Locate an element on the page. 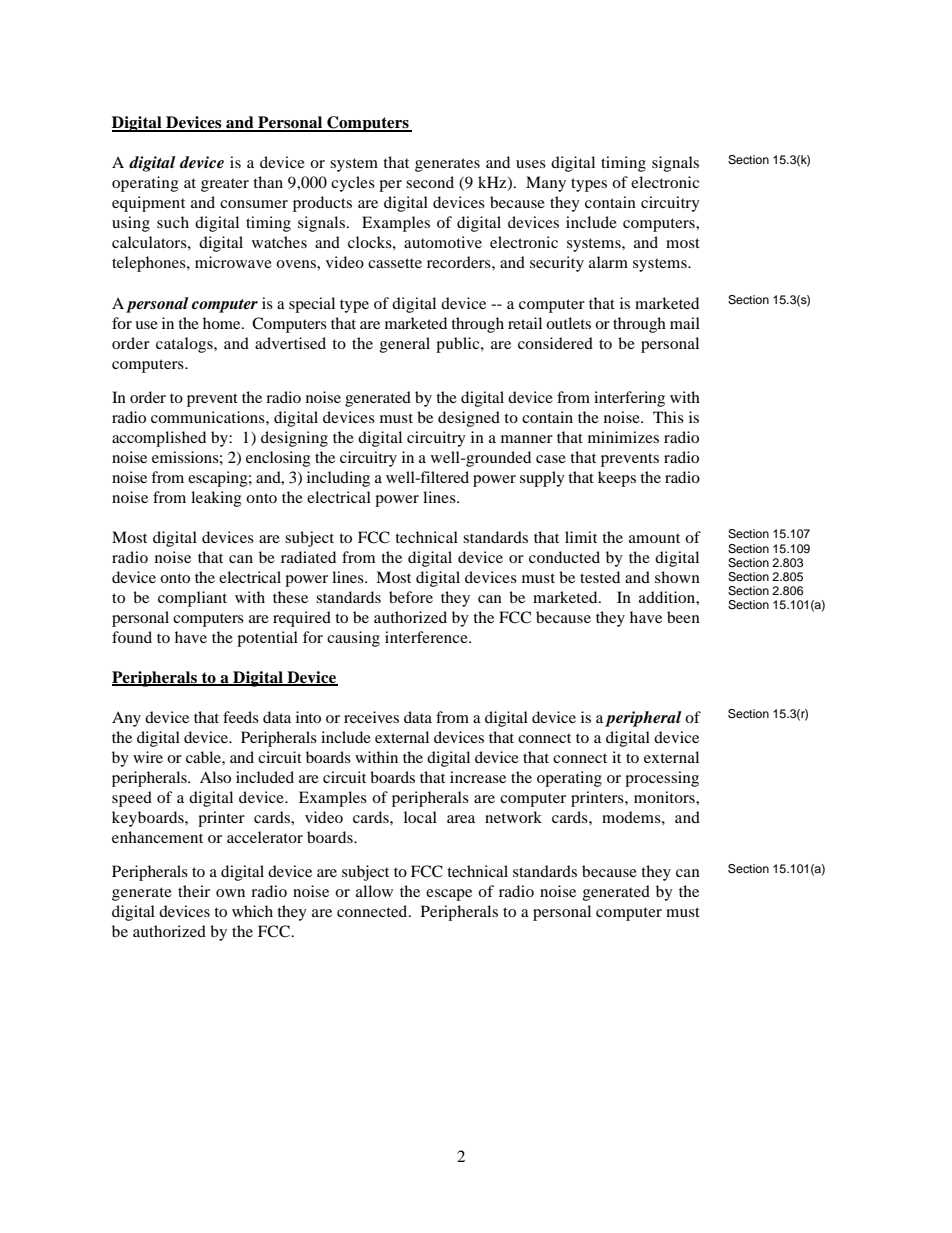  Many is located at coordinates (546, 184).
